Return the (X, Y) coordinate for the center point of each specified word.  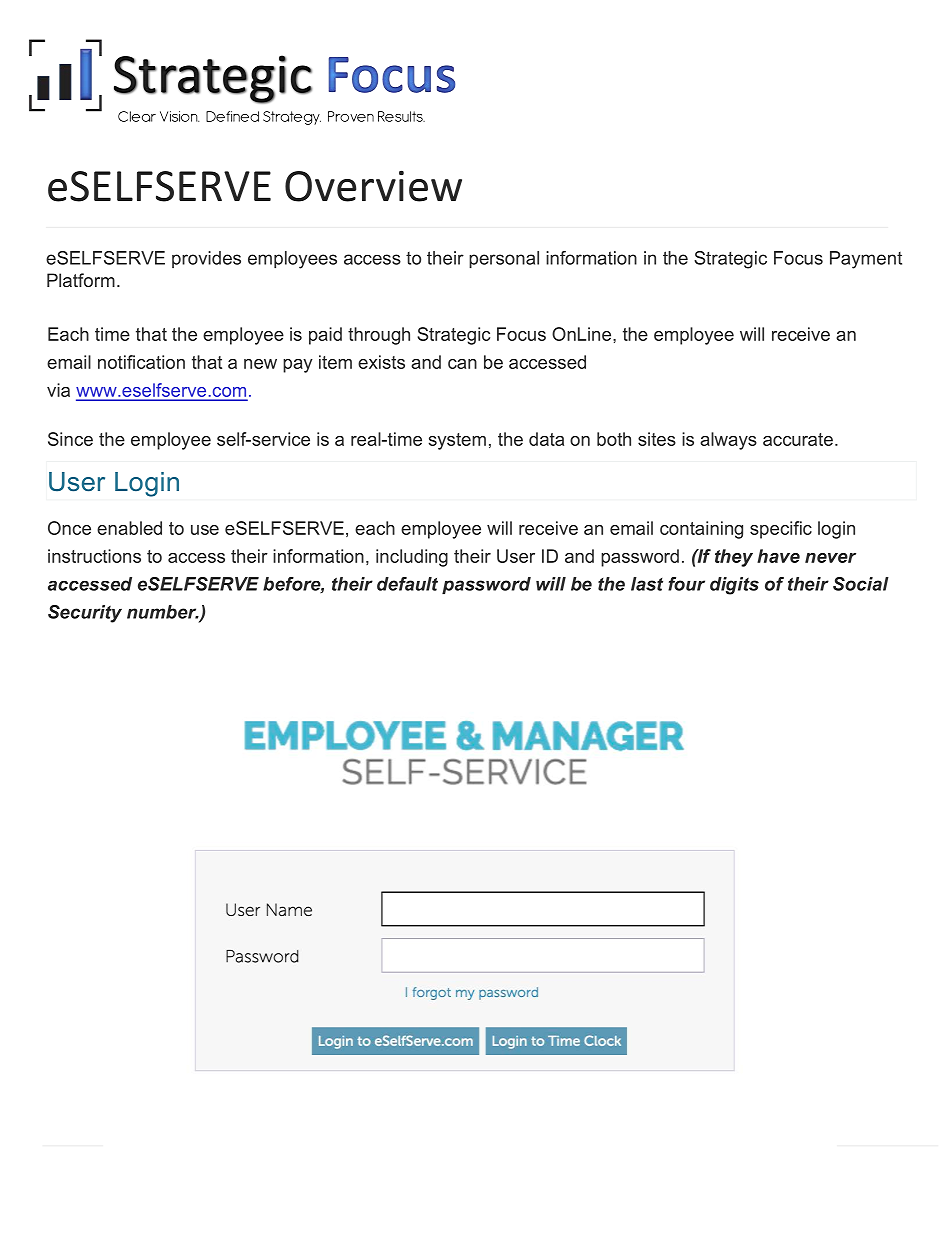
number (163, 612)
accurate (798, 439)
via (58, 390)
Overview (373, 186)
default (407, 584)
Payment (866, 260)
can (462, 364)
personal (504, 259)
